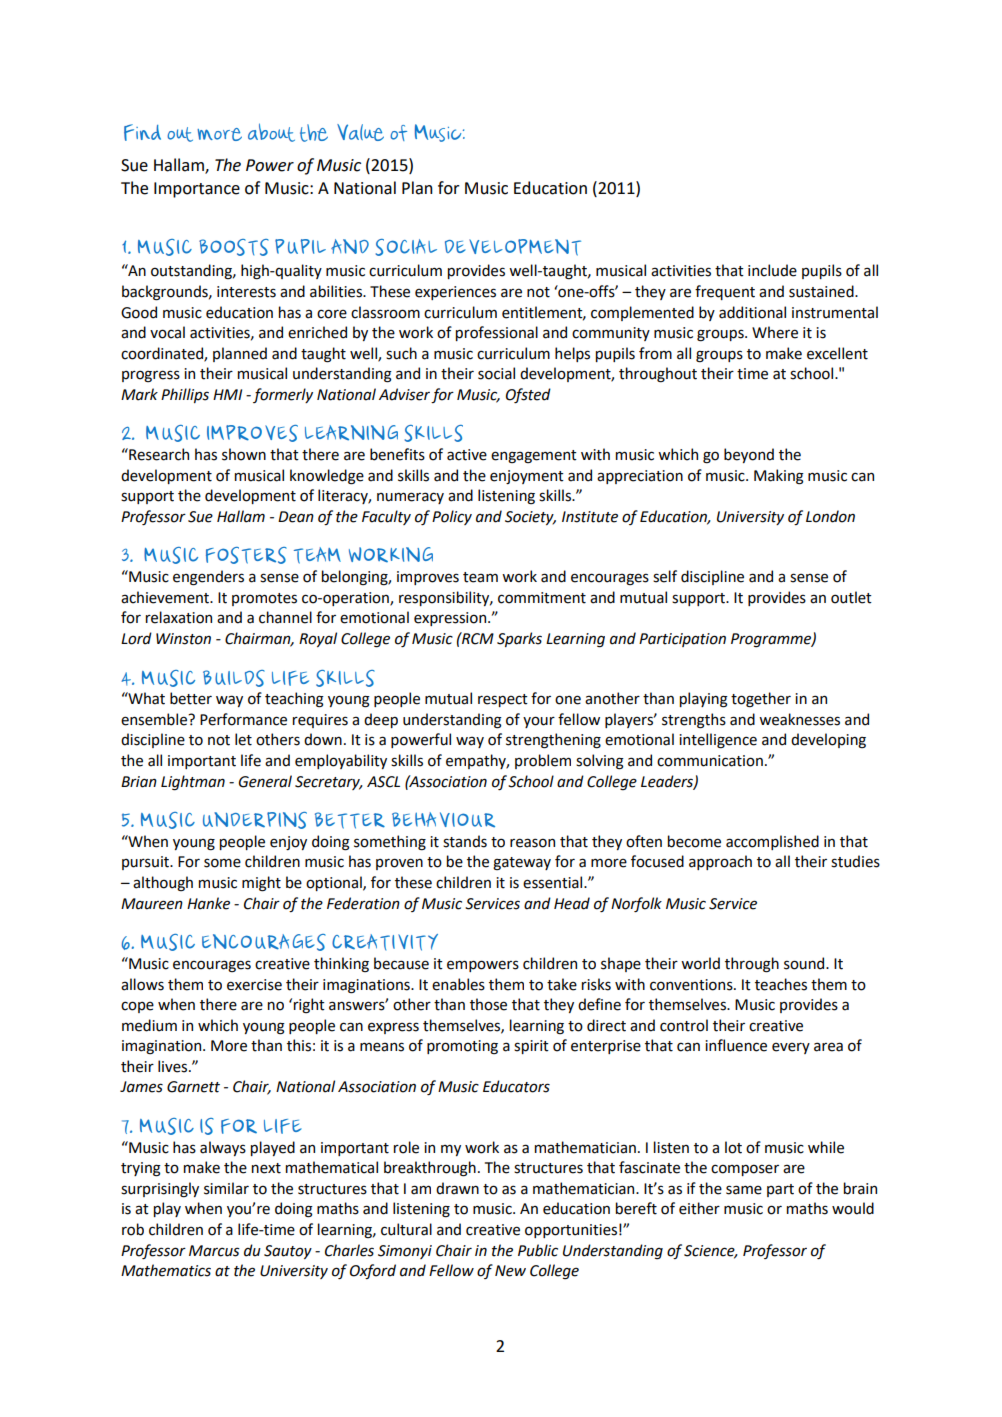 The image size is (1002, 1417). I want to click on include, so click(772, 270).
